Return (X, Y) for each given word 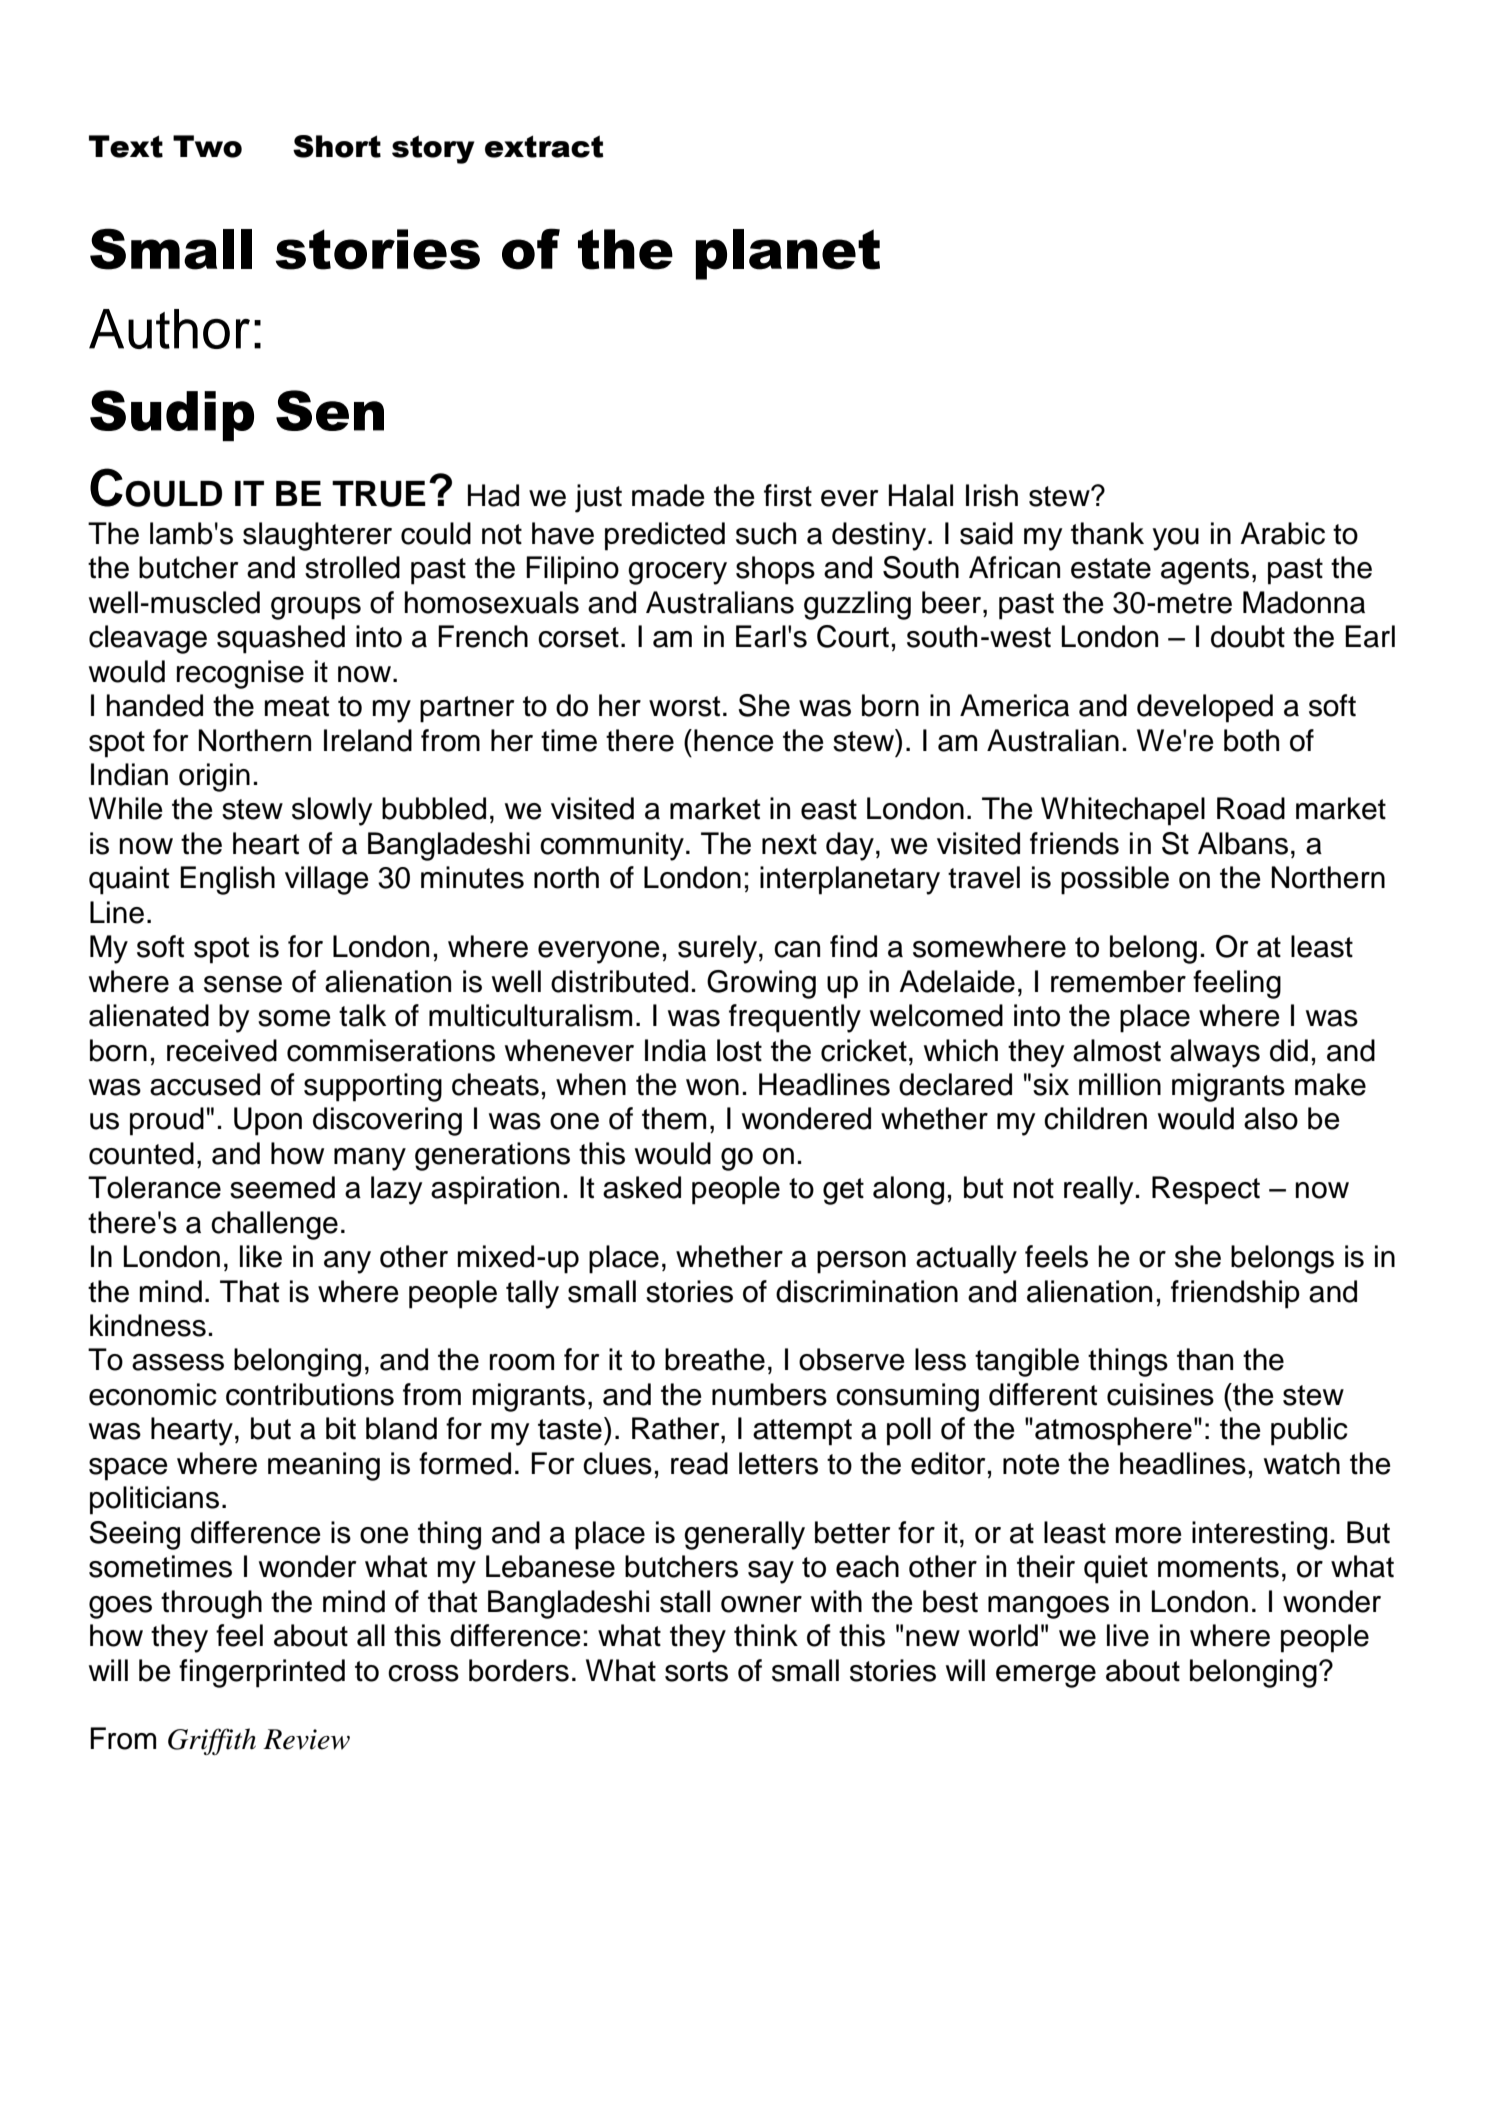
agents (1205, 571)
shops (775, 570)
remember (1118, 981)
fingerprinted (262, 1673)
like (261, 1256)
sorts (696, 1671)
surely (717, 949)
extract (544, 146)
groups (316, 608)
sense (243, 984)
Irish (992, 495)
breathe (715, 1359)
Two (207, 146)
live (1128, 1635)
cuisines (1160, 1394)
